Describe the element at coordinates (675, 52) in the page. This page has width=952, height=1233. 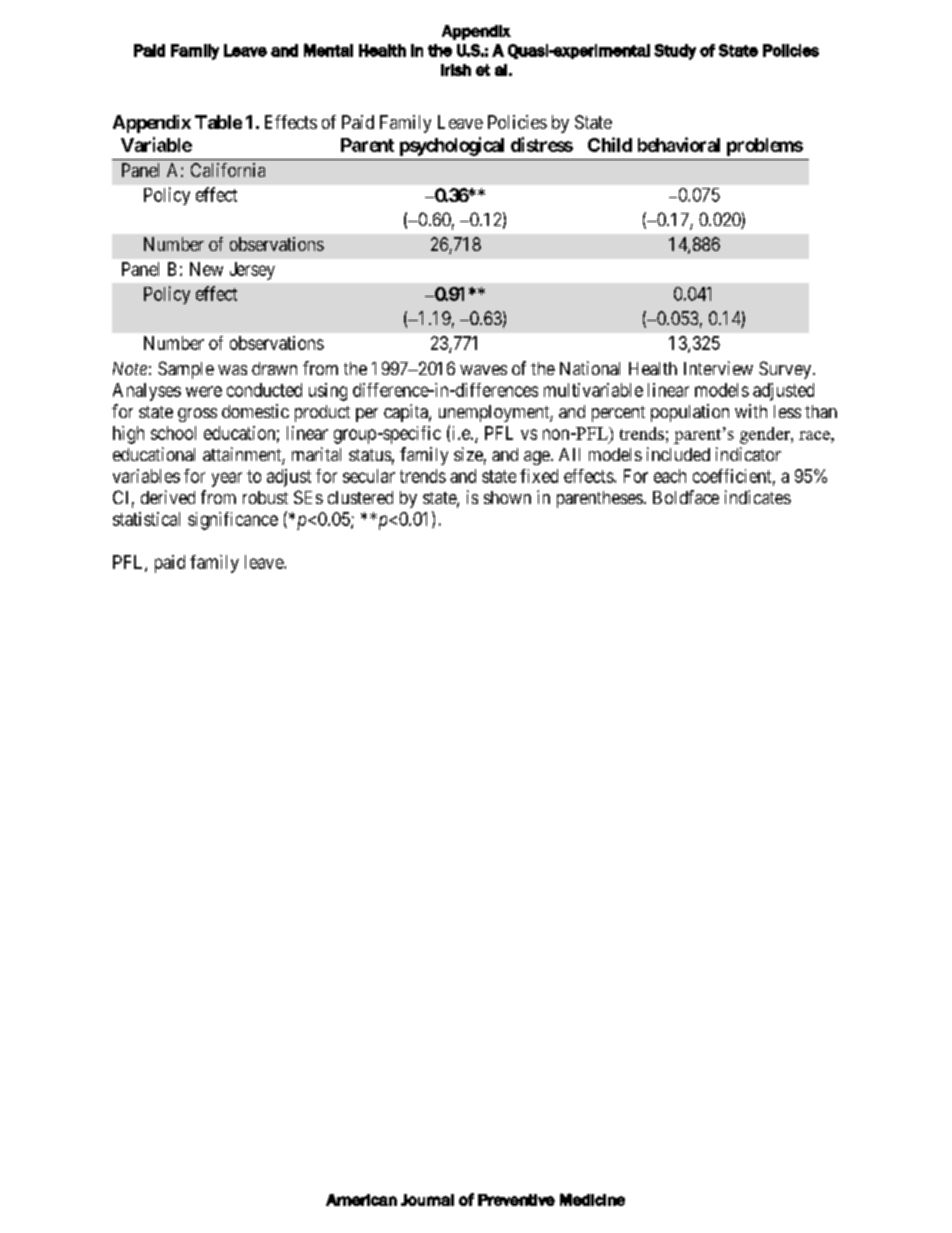
I see `Study` at that location.
